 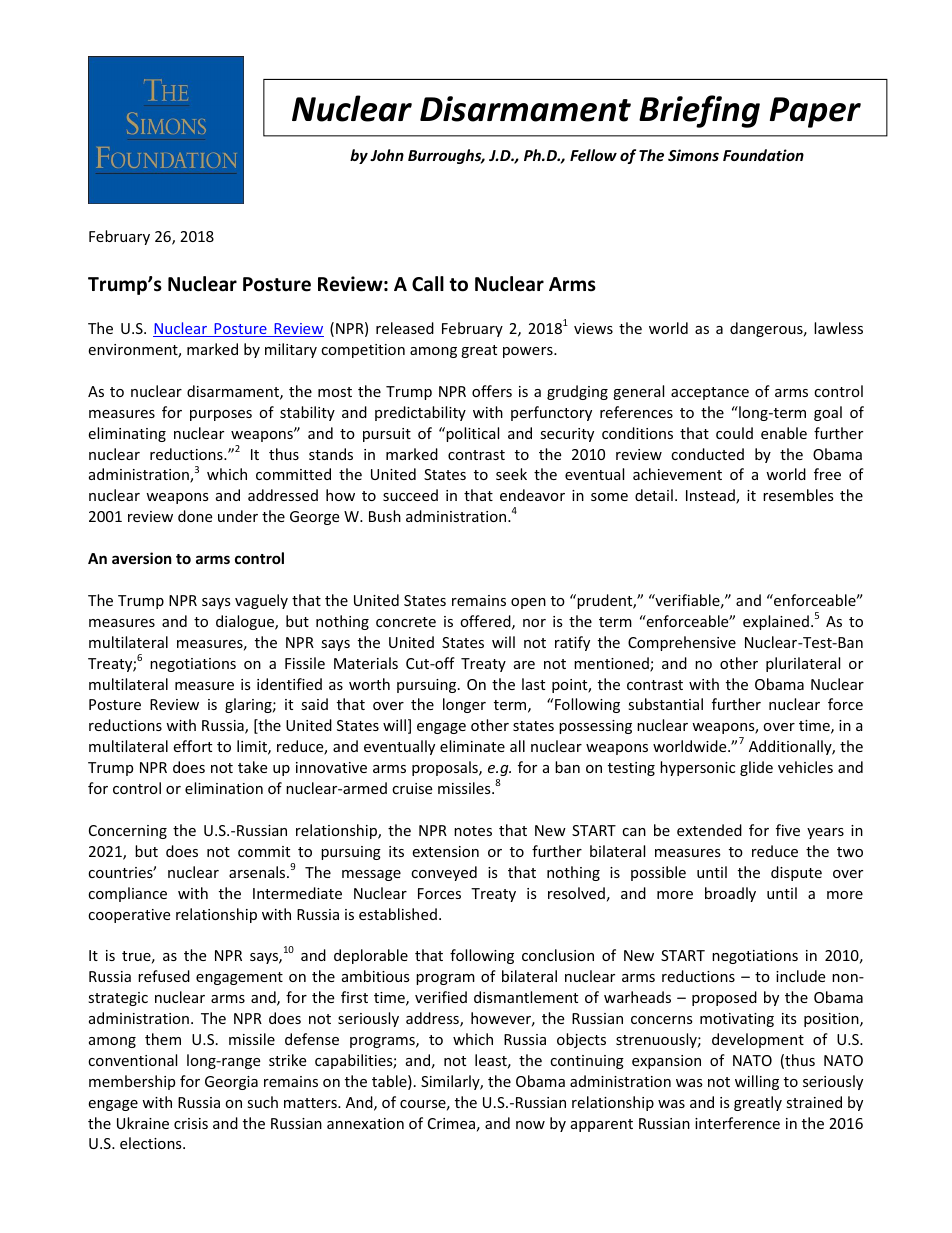 What do you see at coordinates (593, 155) in the image?
I see `Fellow` at bounding box center [593, 155].
